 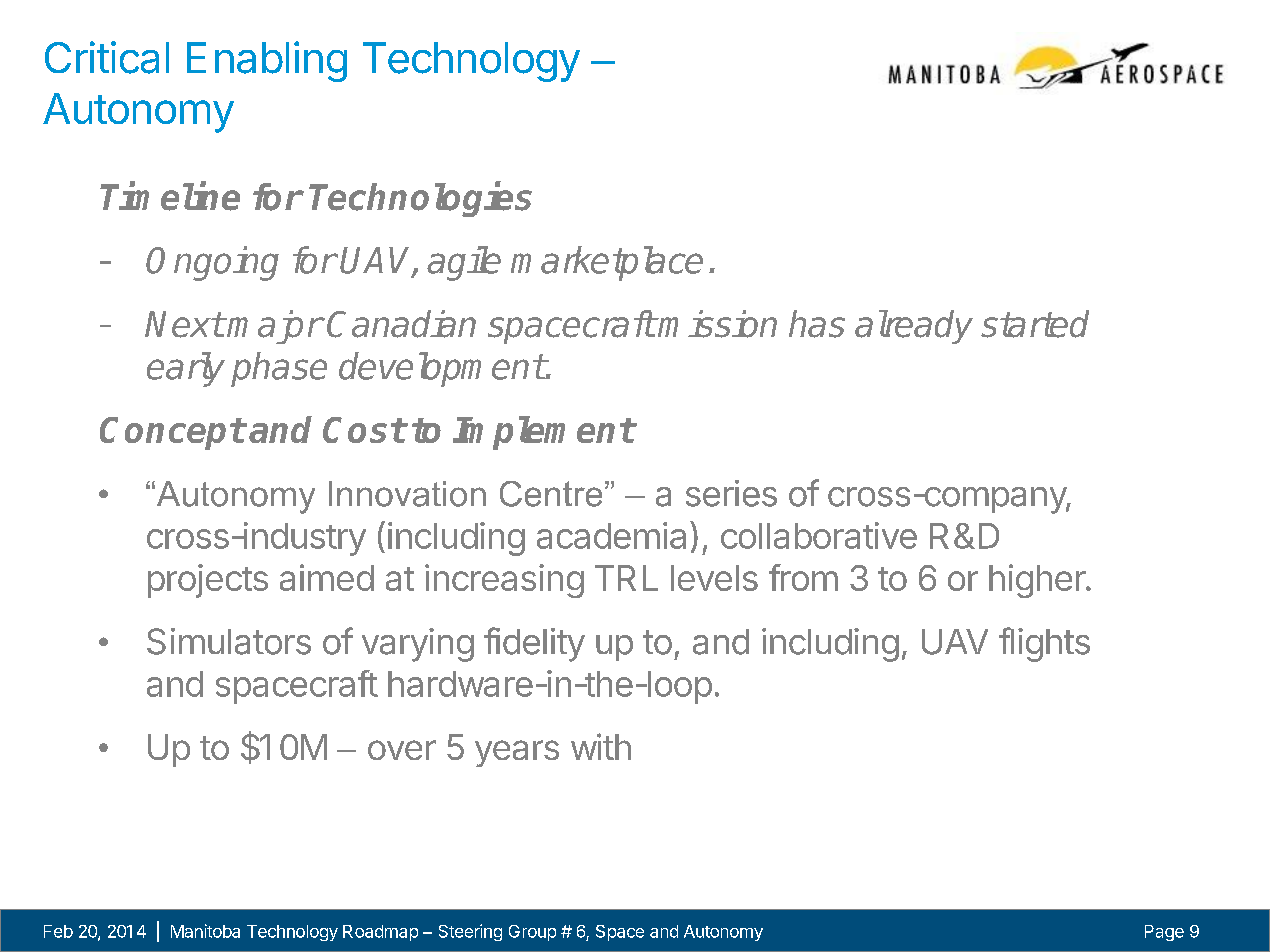 What do you see at coordinates (229, 641) in the screenshot?
I see `Simulators` at bounding box center [229, 641].
